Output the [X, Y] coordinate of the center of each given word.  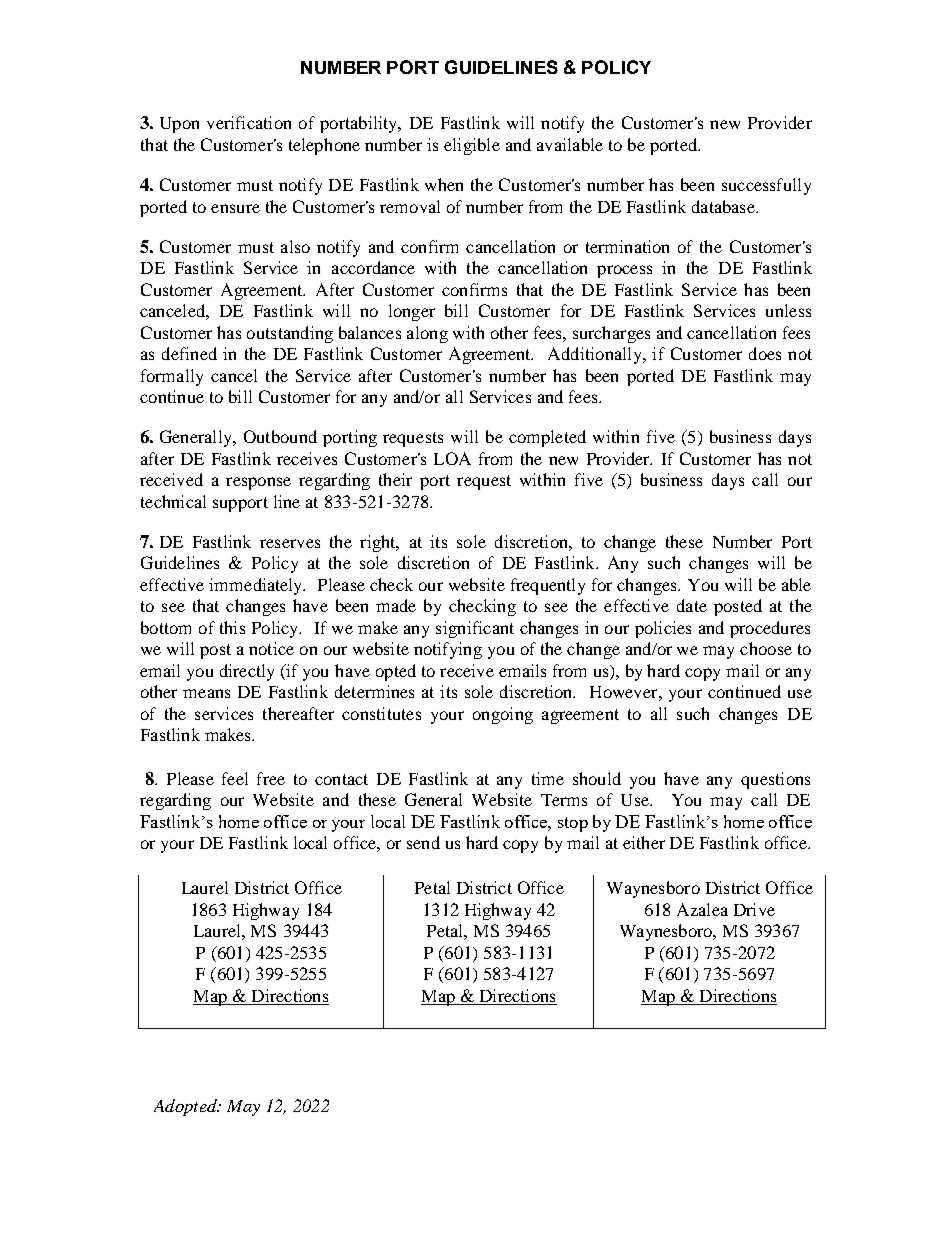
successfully [766, 186]
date [692, 605]
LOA [452, 458]
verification [249, 122]
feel [235, 778]
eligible [472, 146]
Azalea [702, 909]
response [258, 483]
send [423, 842]
